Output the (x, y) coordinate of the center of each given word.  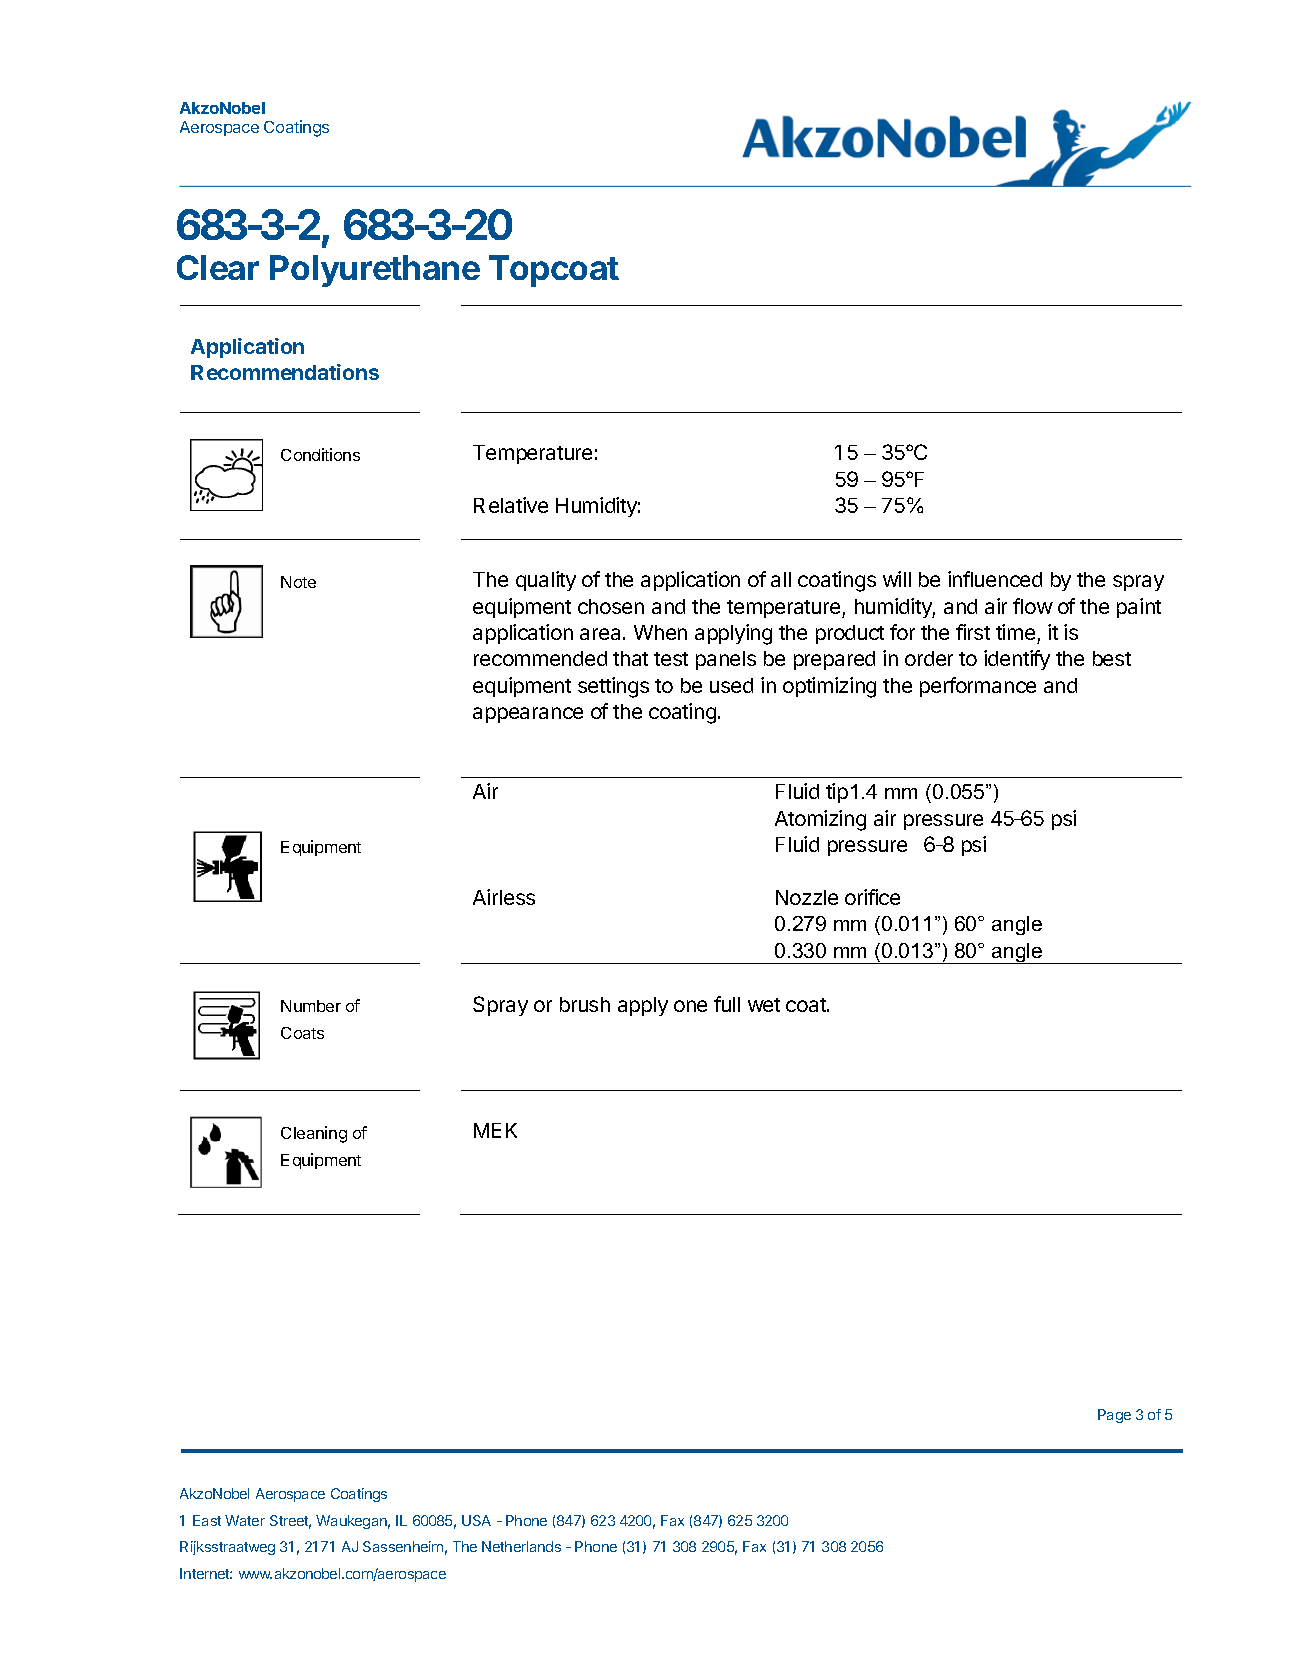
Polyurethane (375, 271)
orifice (872, 897)
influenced (995, 579)
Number (311, 1006)
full (727, 1004)
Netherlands (521, 1546)
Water (245, 1520)
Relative (511, 505)
